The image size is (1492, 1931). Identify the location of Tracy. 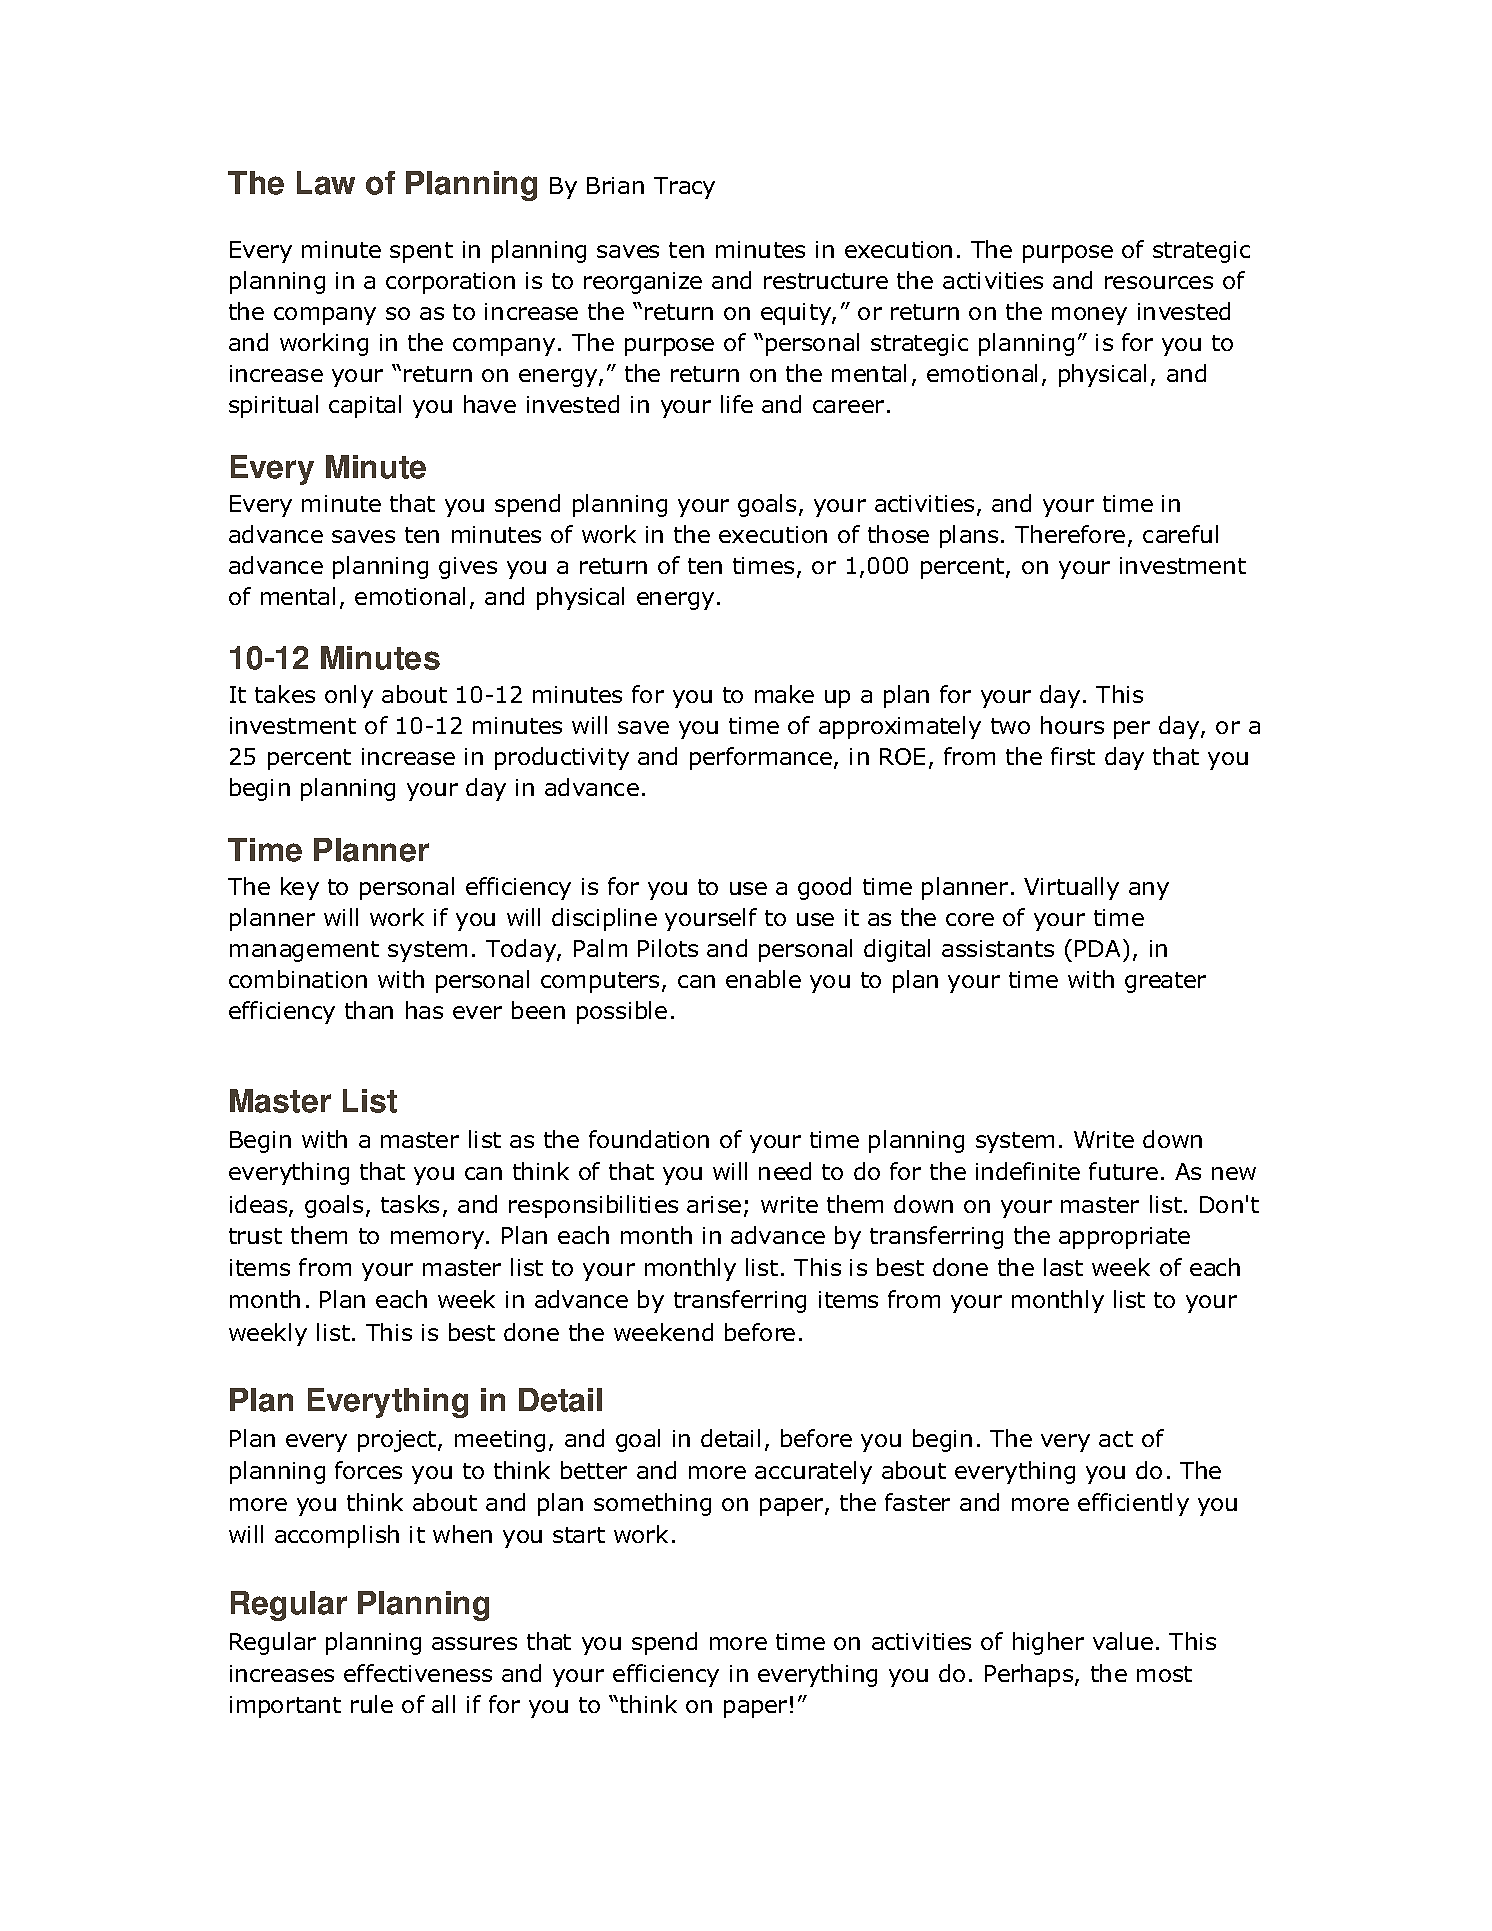
(684, 188).
